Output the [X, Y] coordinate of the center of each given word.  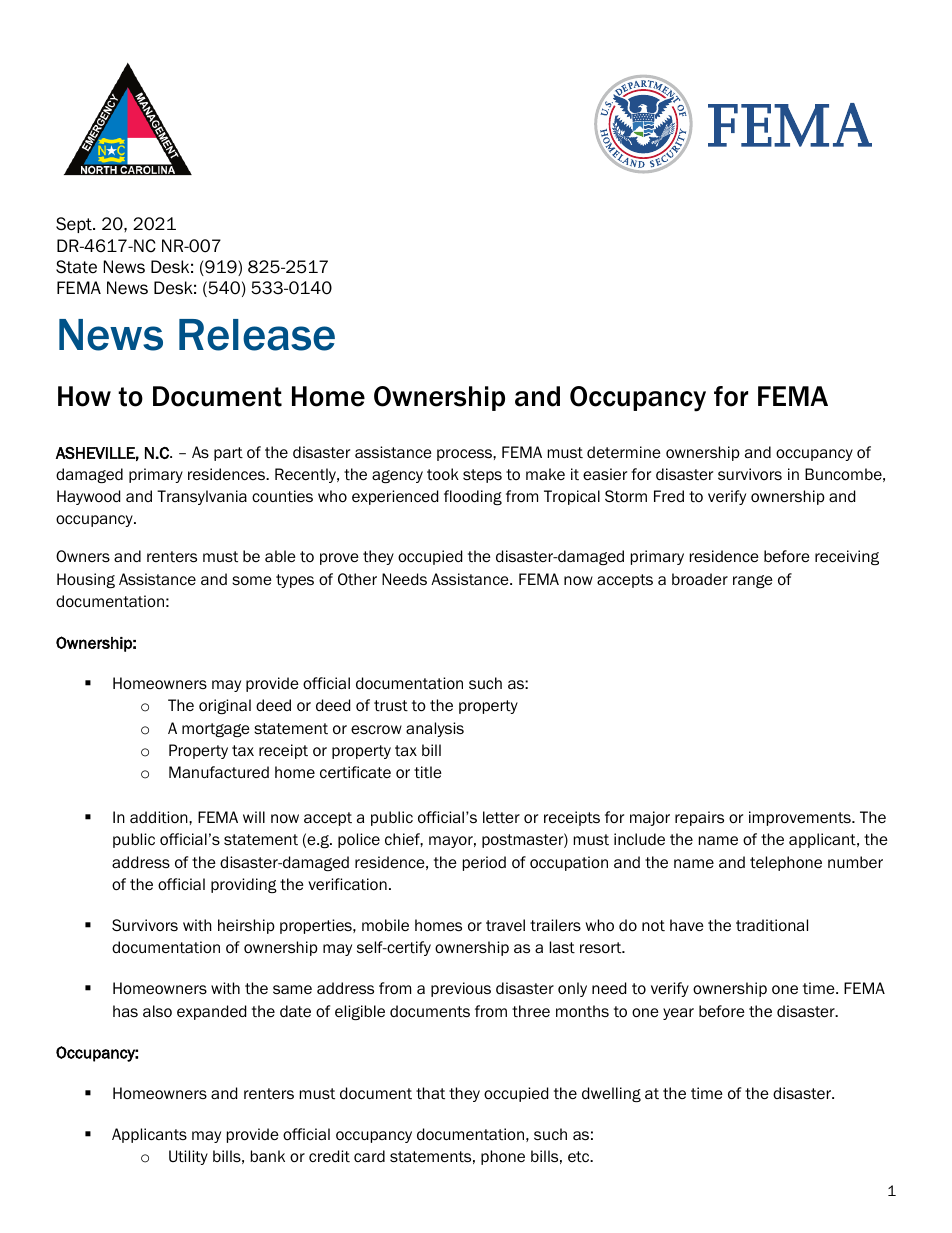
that [430, 1093]
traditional [772, 925]
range [753, 581]
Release [257, 335]
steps [482, 476]
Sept [75, 225]
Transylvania [202, 497]
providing [244, 885]
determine [624, 452]
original [225, 706]
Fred [669, 496]
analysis [435, 729]
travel [505, 925]
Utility [188, 1157]
